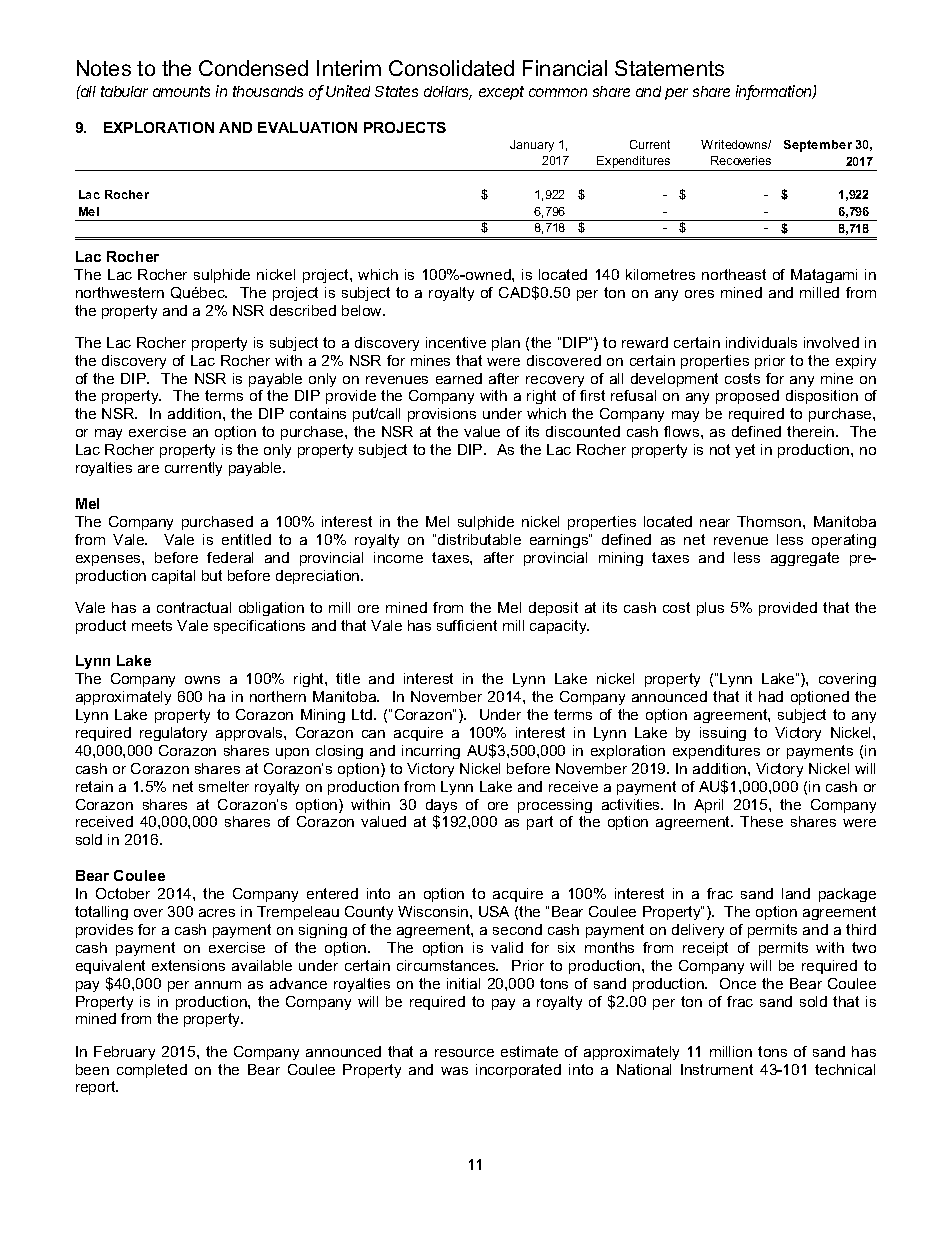 The width and height of the image is (952, 1233). Describe the element at coordinates (224, 786) in the image. I see `smelter` at that location.
